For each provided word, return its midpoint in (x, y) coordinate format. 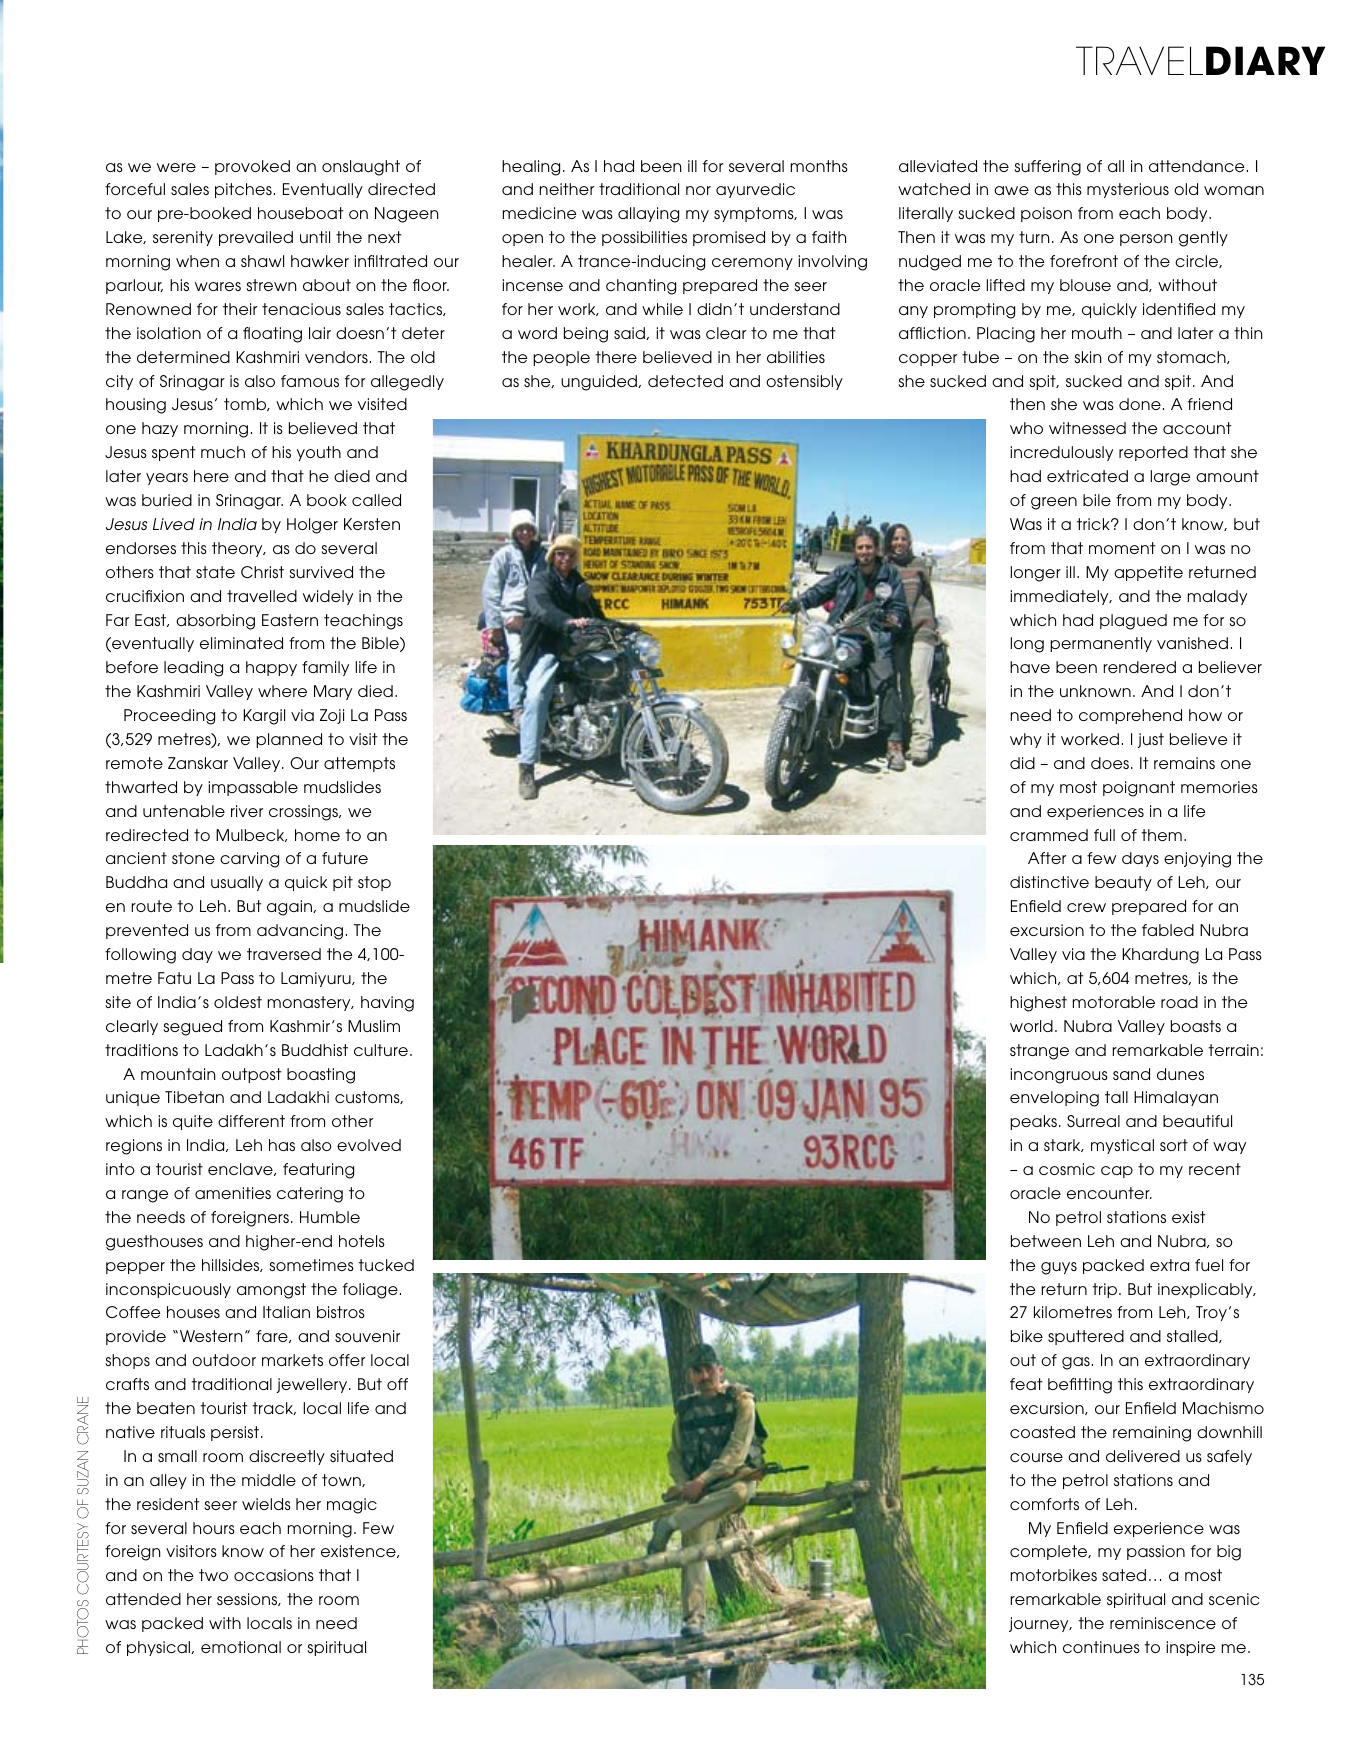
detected (685, 381)
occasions (274, 1575)
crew (1086, 907)
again (290, 908)
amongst (271, 1291)
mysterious (1128, 190)
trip (1106, 1290)
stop (374, 883)
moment (1122, 548)
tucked (386, 1265)
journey (1040, 1624)
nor (698, 190)
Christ (262, 572)
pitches (243, 190)
